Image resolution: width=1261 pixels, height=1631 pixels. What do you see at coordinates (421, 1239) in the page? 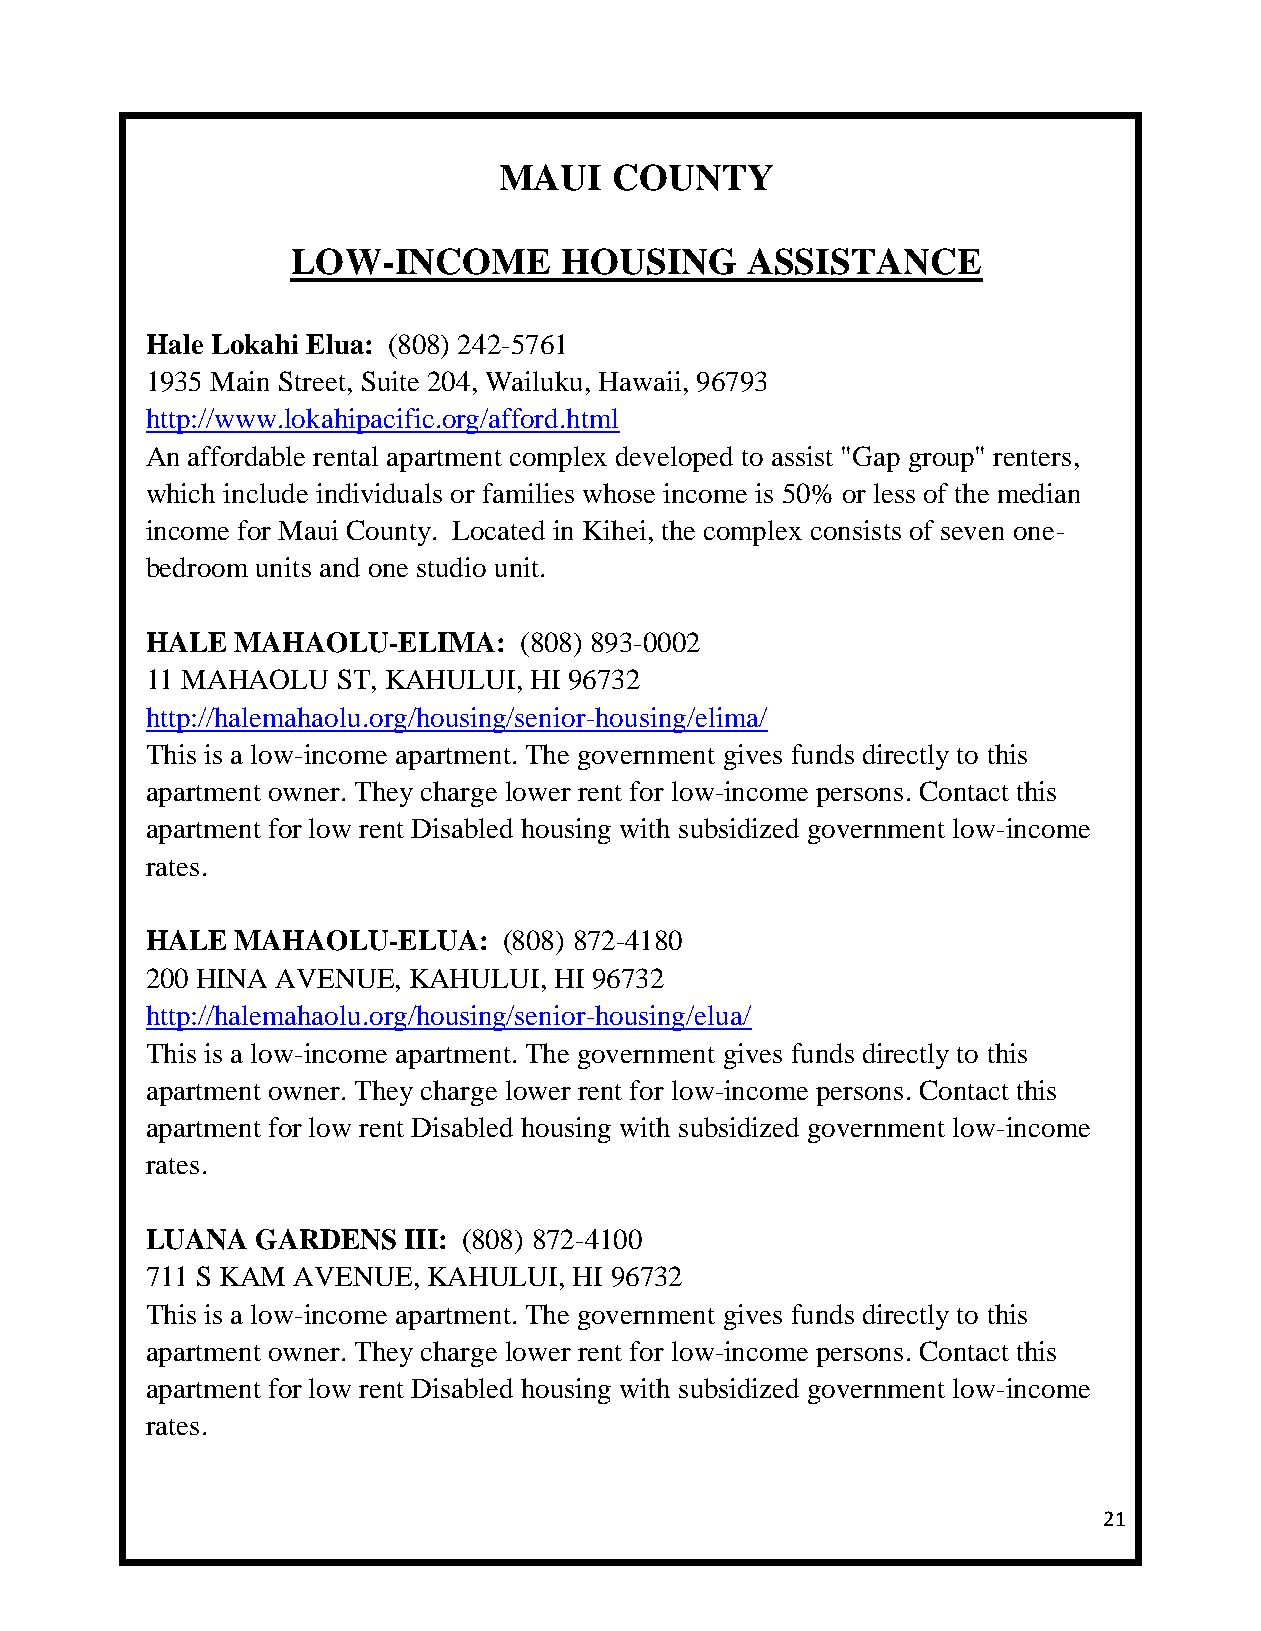
I see `III` at bounding box center [421, 1239].
